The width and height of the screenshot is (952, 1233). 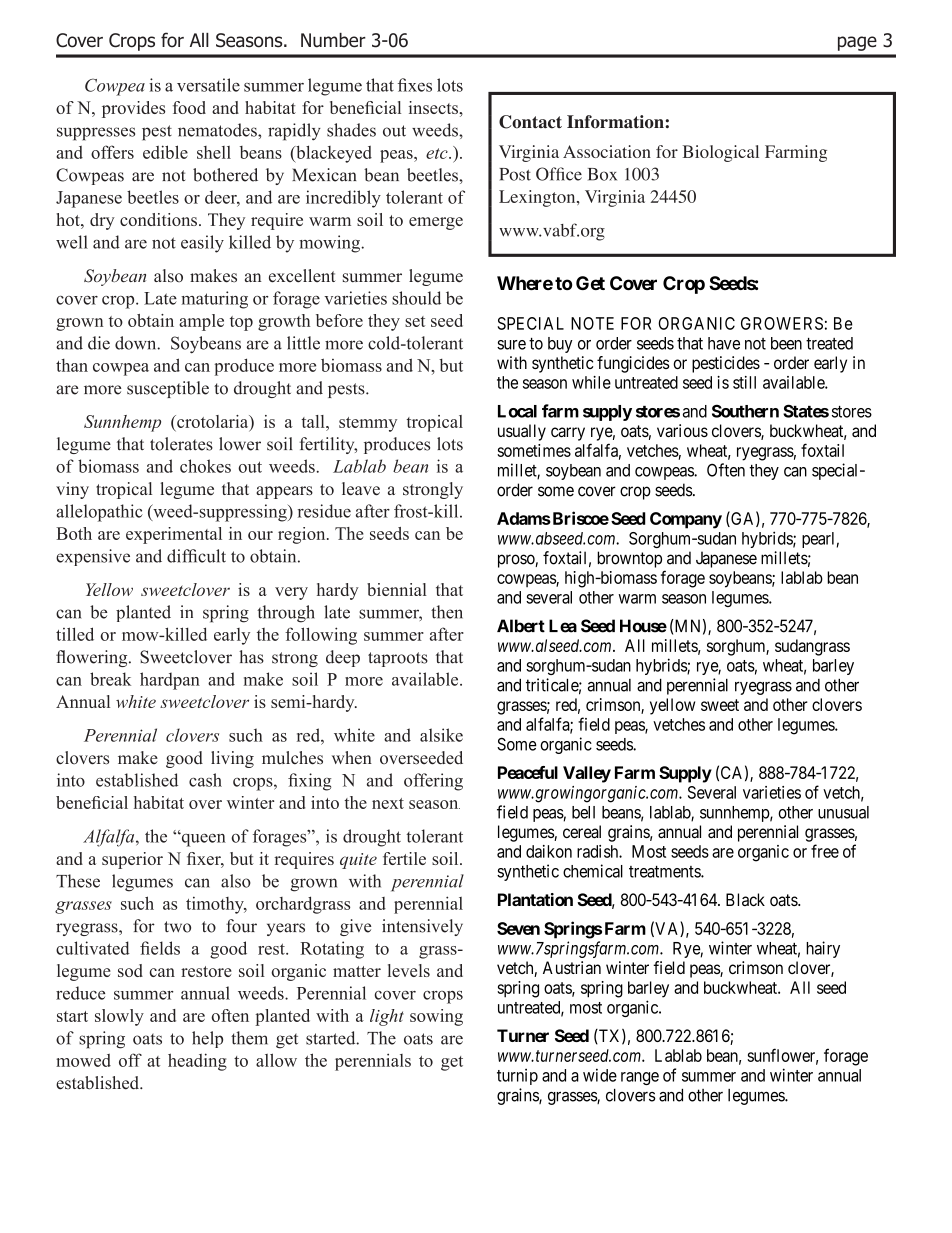 What do you see at coordinates (202, 244) in the screenshot?
I see `easily` at bounding box center [202, 244].
